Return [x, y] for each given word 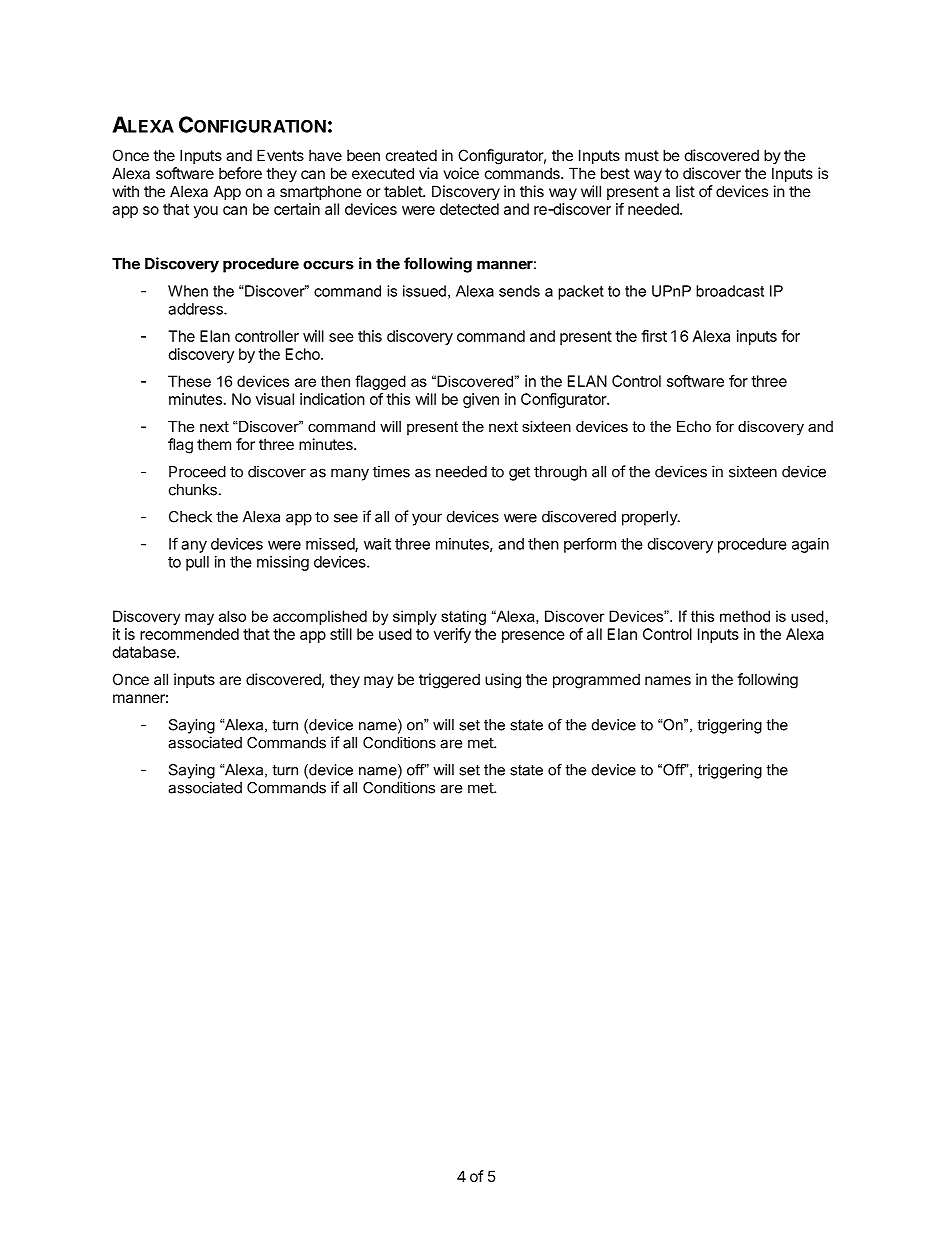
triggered [449, 681]
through [560, 473]
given [481, 400]
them [214, 444]
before [240, 173]
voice [461, 173]
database [145, 652]
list [685, 191]
